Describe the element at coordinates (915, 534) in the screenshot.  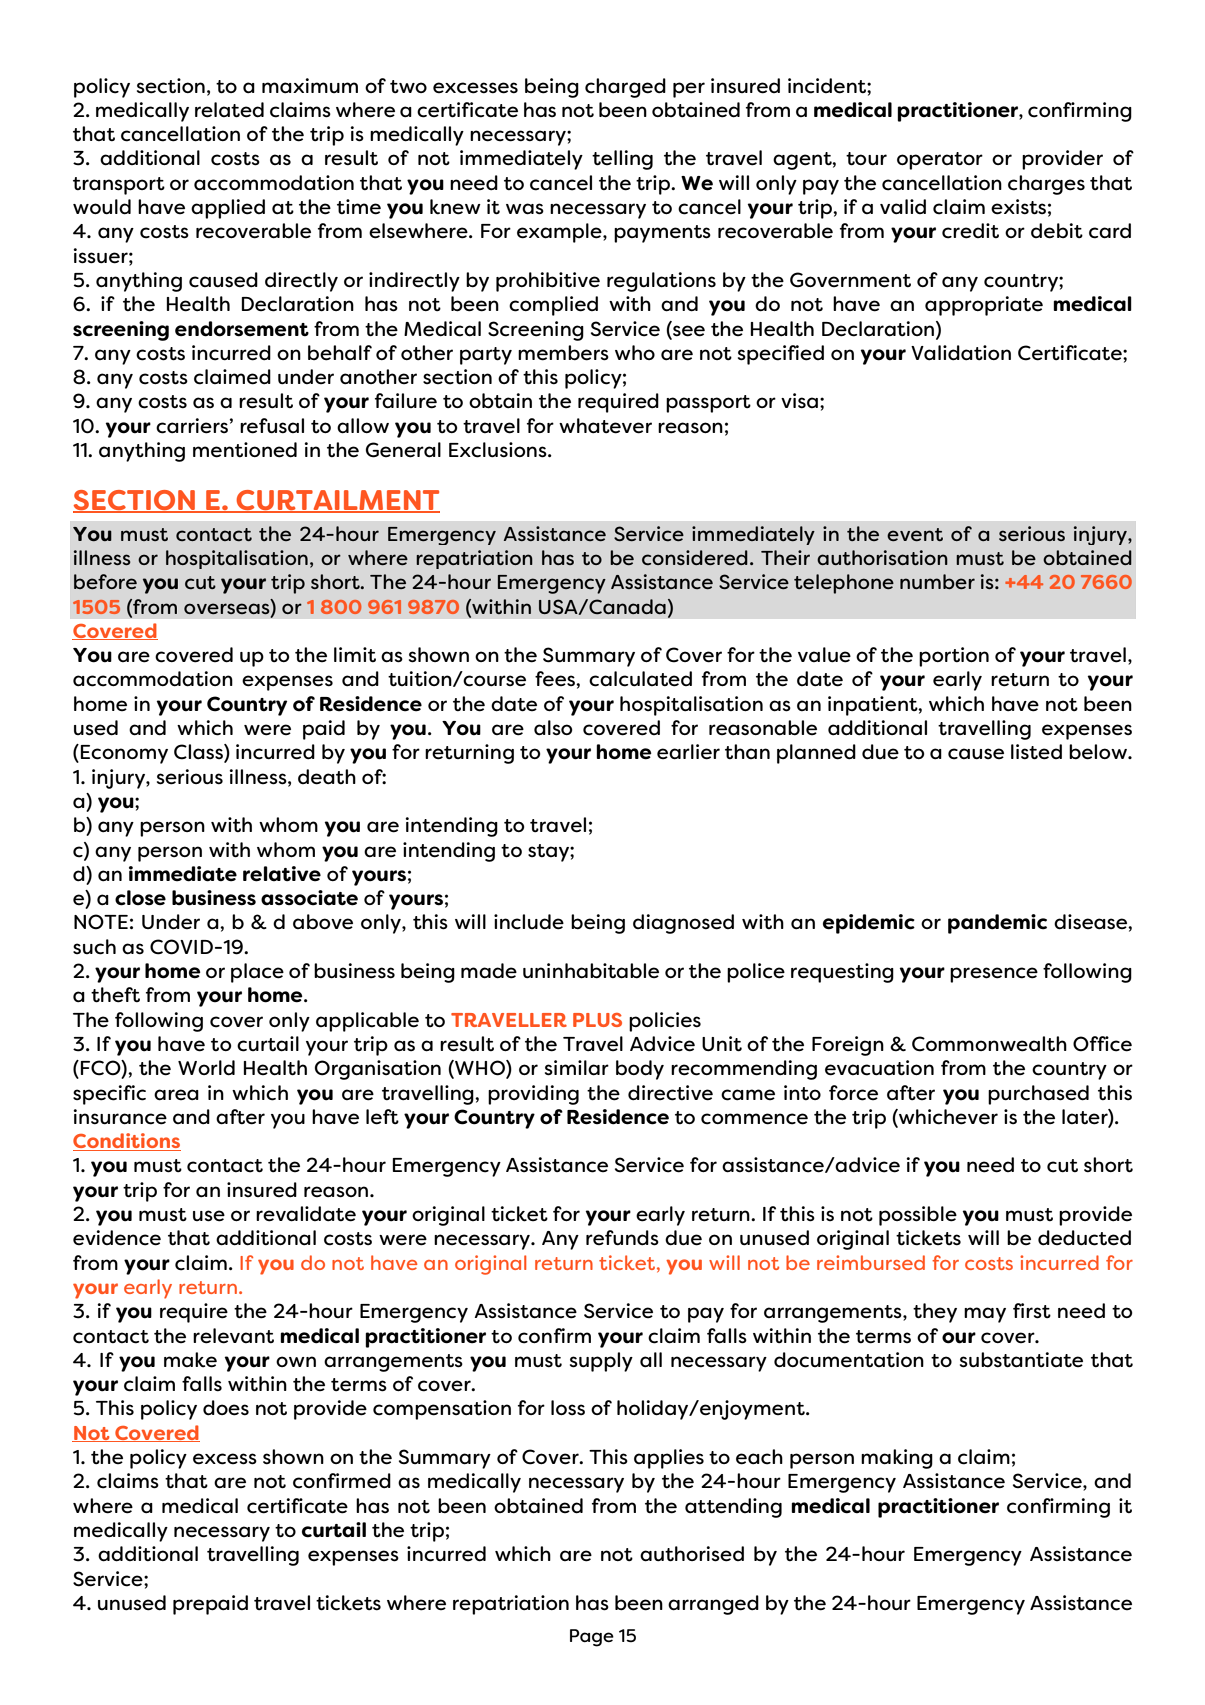
I see `event` at that location.
